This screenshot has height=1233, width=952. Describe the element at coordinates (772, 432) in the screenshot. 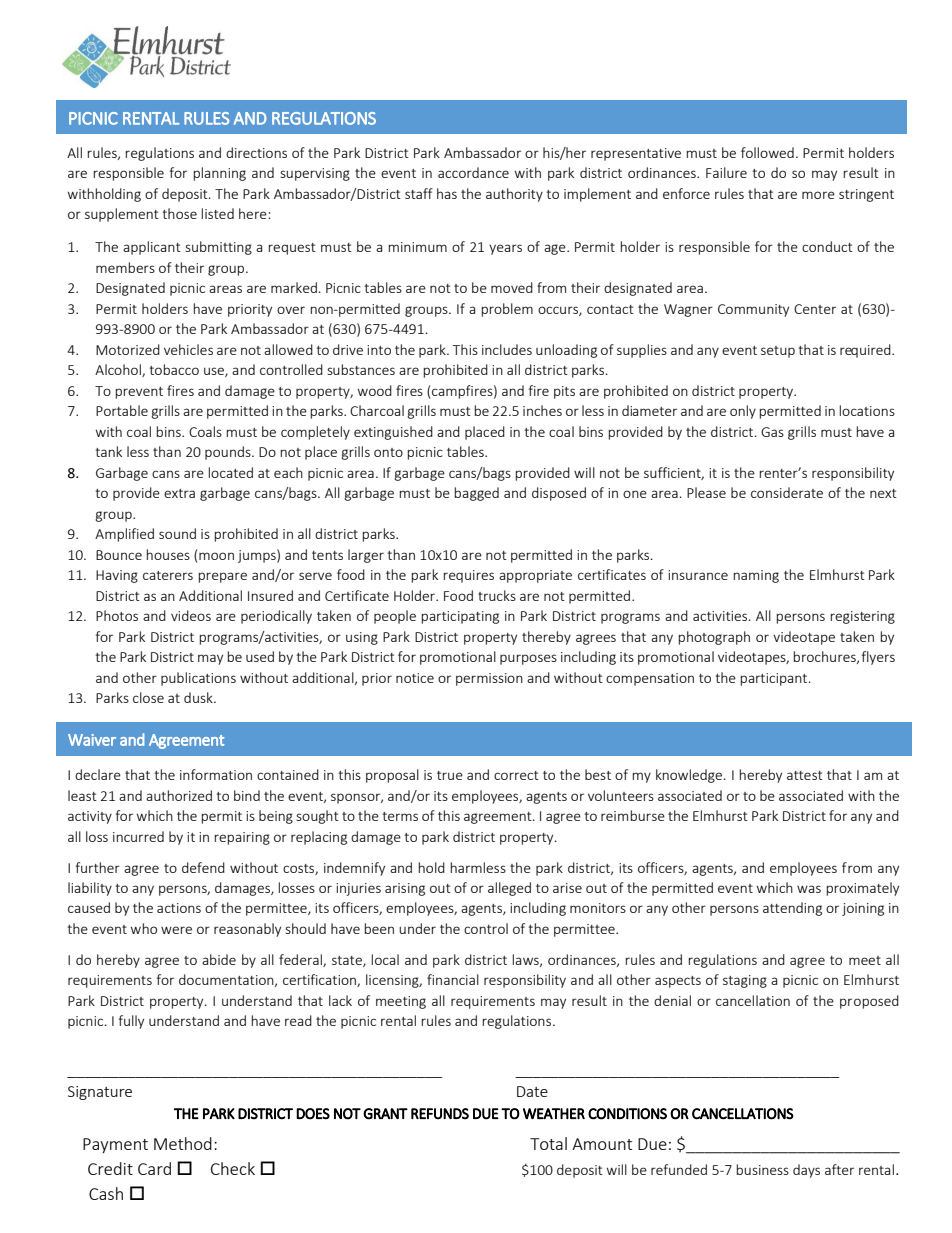

I see `Gas` at that location.
